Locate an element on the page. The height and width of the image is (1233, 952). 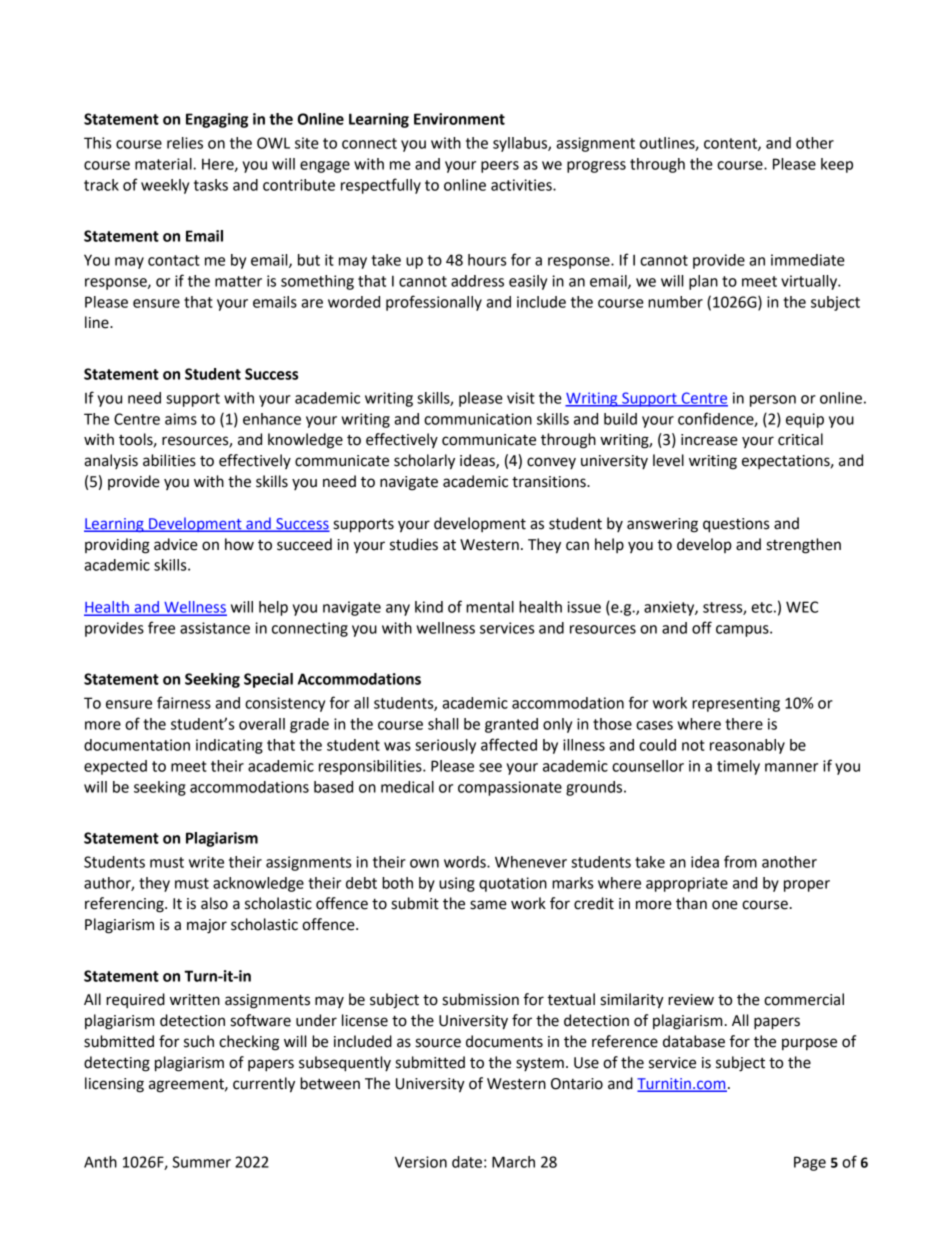
person is located at coordinates (773, 401).
